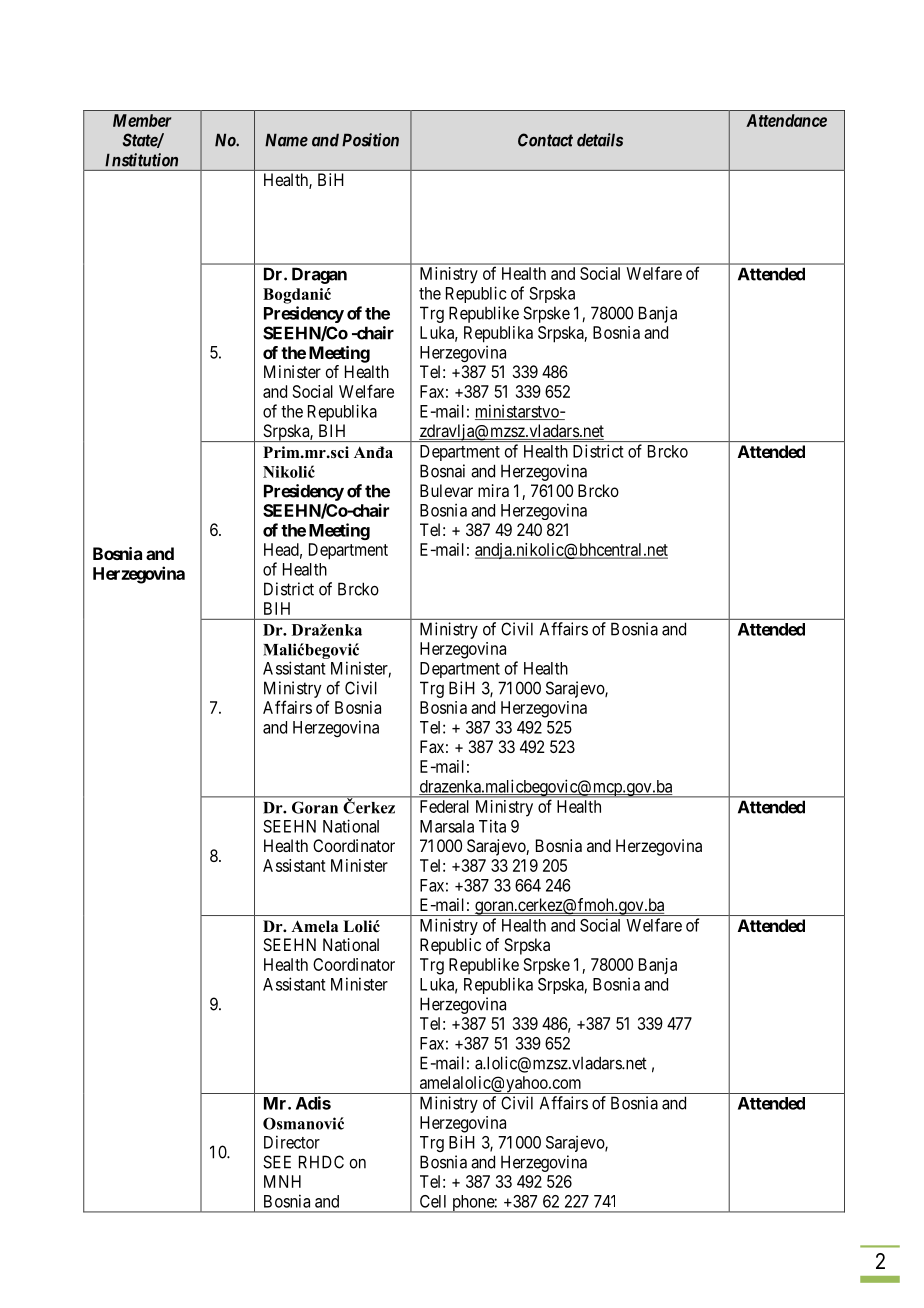 This screenshot has width=924, height=1308. I want to click on Institution, so click(141, 160).
